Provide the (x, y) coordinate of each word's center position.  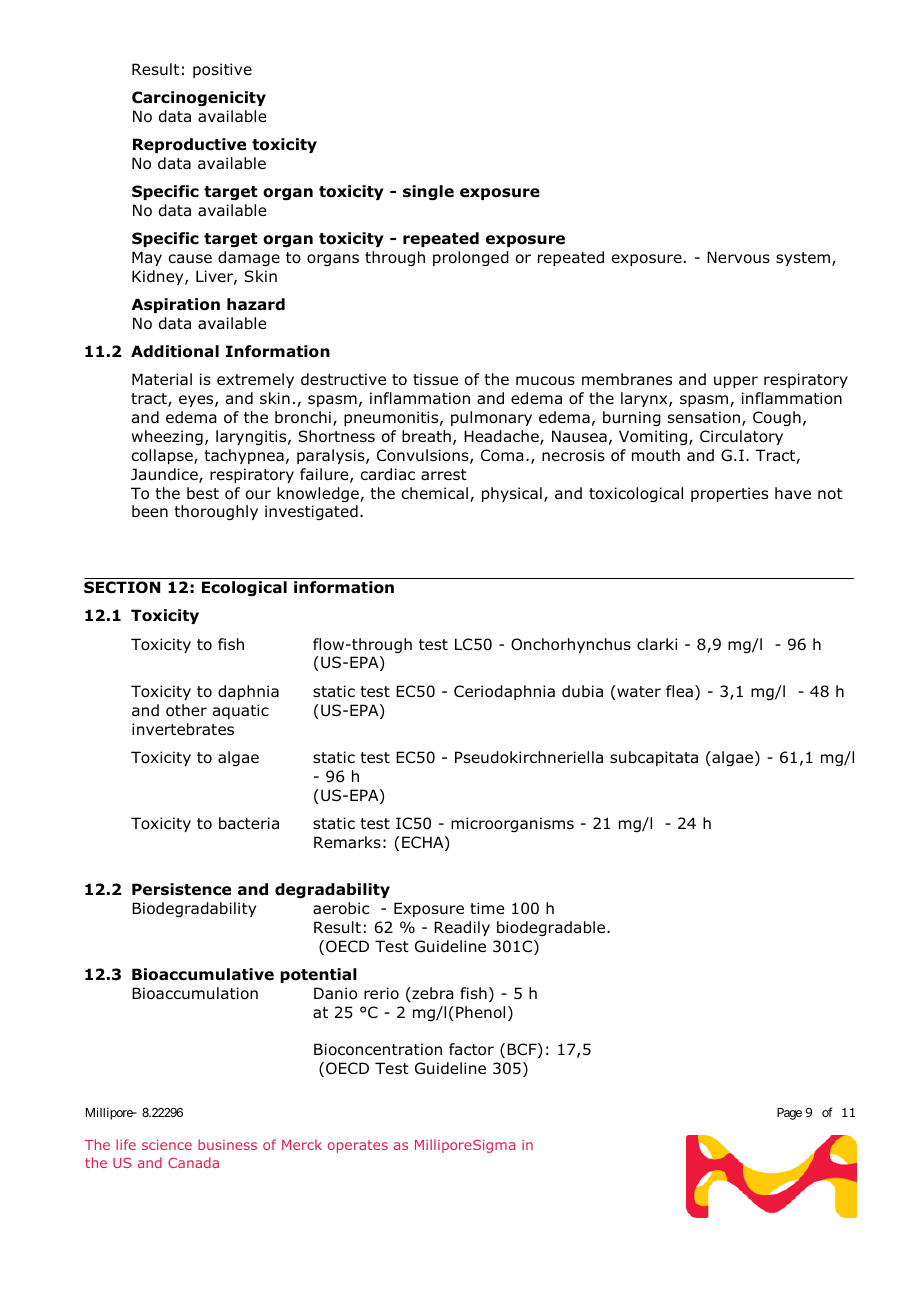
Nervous (738, 257)
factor (471, 1049)
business (227, 1144)
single (428, 192)
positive (222, 70)
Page (789, 1114)
